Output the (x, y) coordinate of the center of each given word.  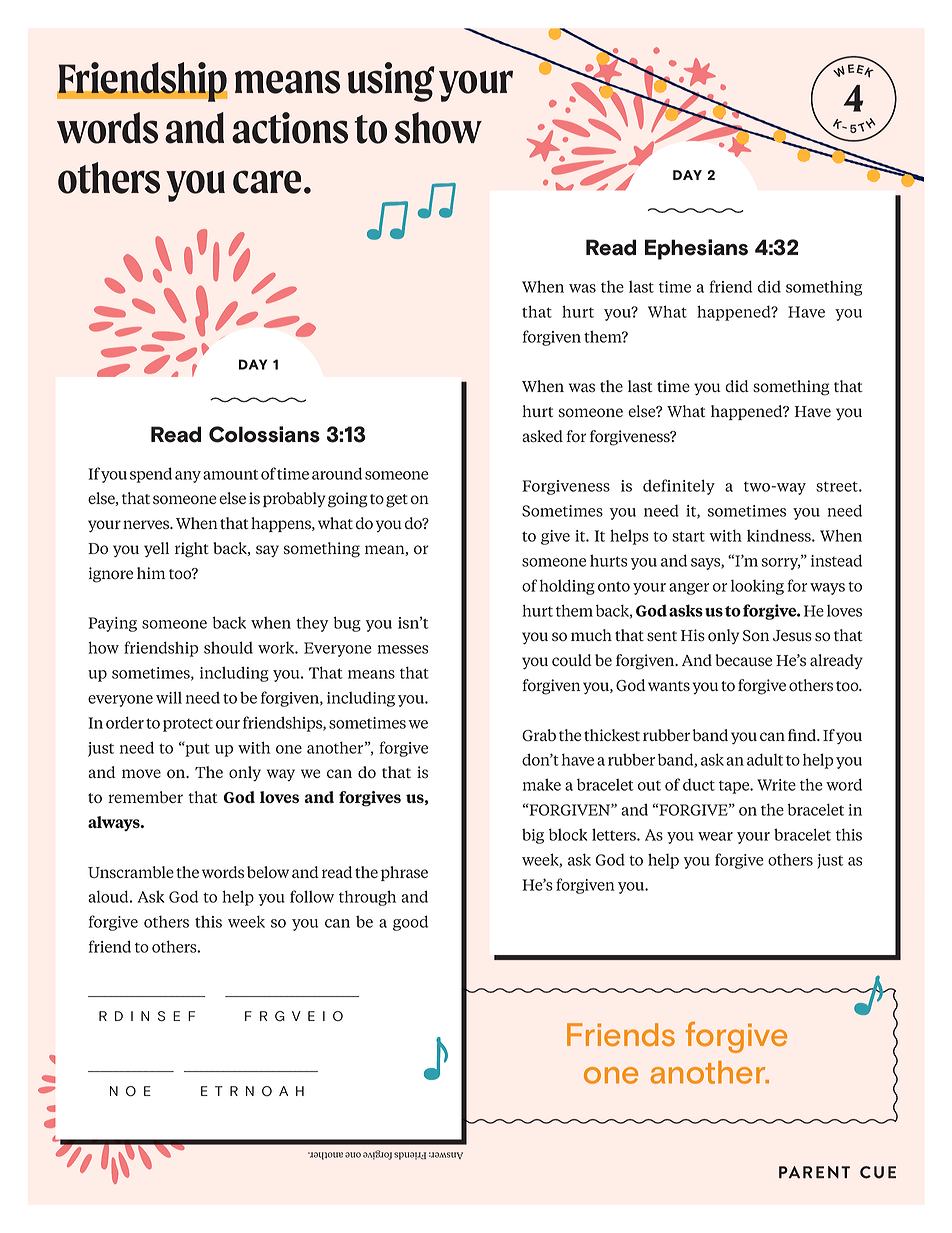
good (410, 923)
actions (290, 128)
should (228, 647)
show (438, 128)
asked (542, 436)
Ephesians (696, 249)
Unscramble (131, 872)
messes (402, 649)
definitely (679, 487)
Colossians (264, 434)
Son (756, 636)
